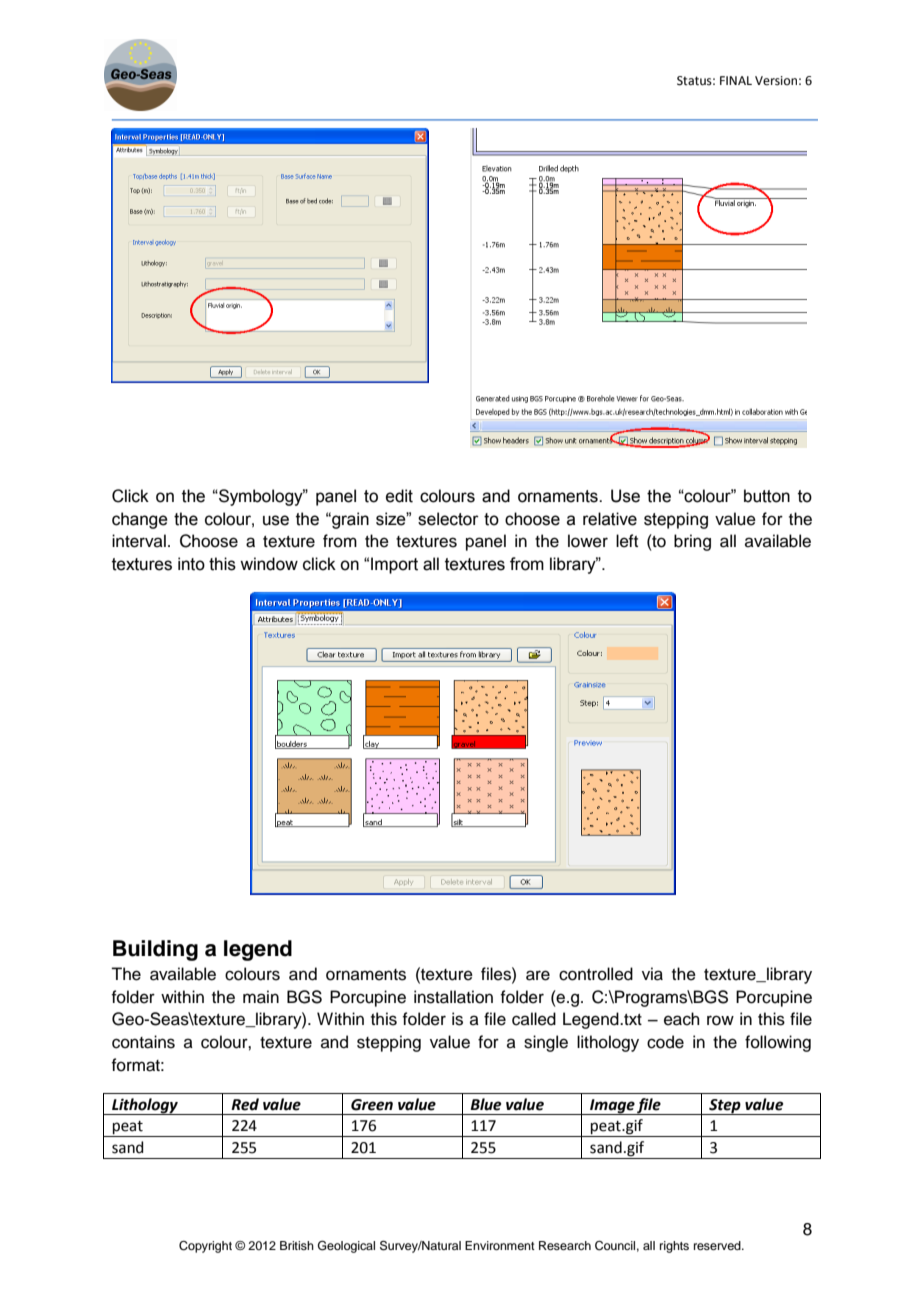  I want to click on FINAL, so click(736, 80).
